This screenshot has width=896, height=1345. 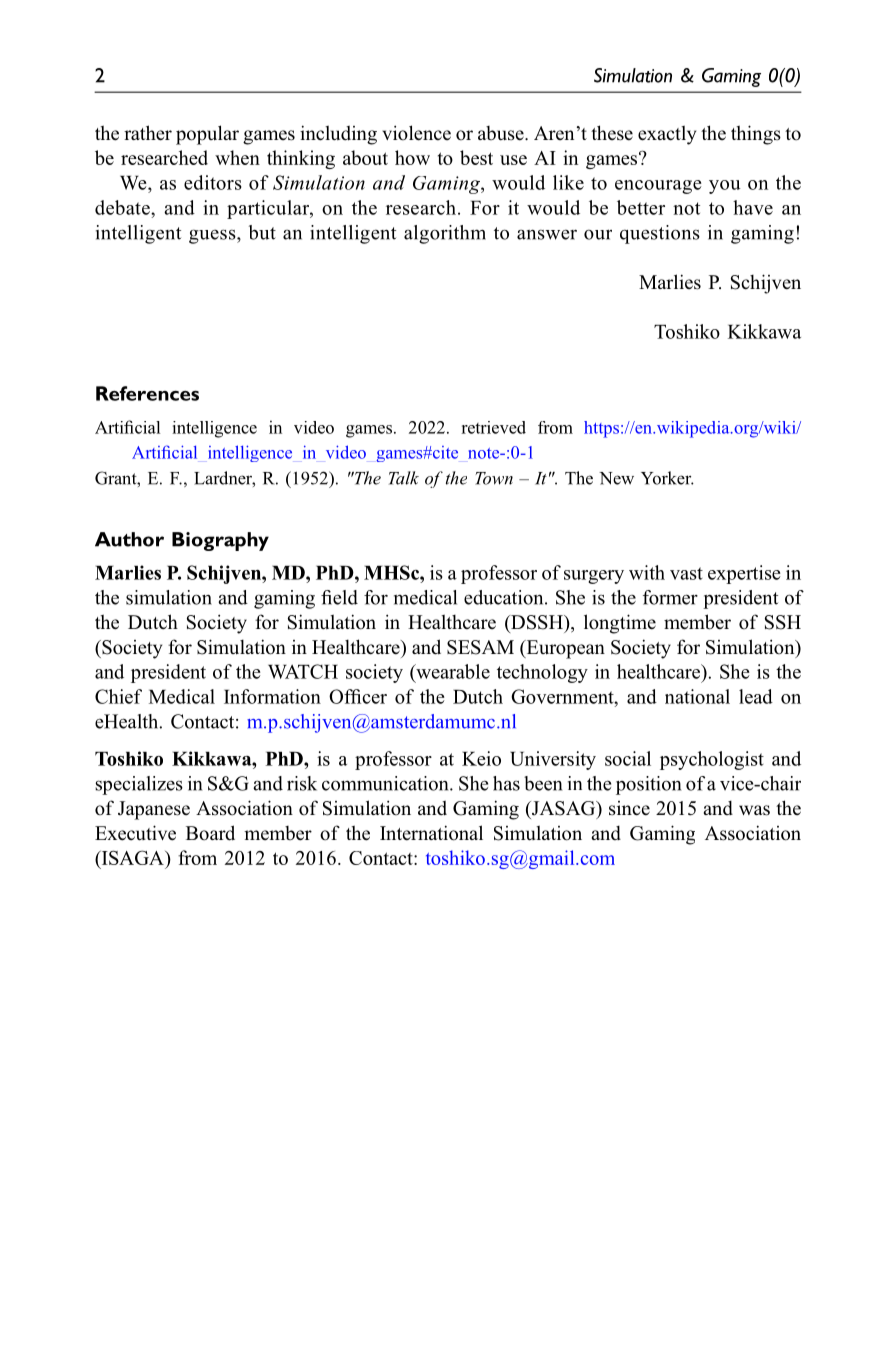 What do you see at coordinates (629, 808) in the screenshot?
I see `since` at bounding box center [629, 808].
